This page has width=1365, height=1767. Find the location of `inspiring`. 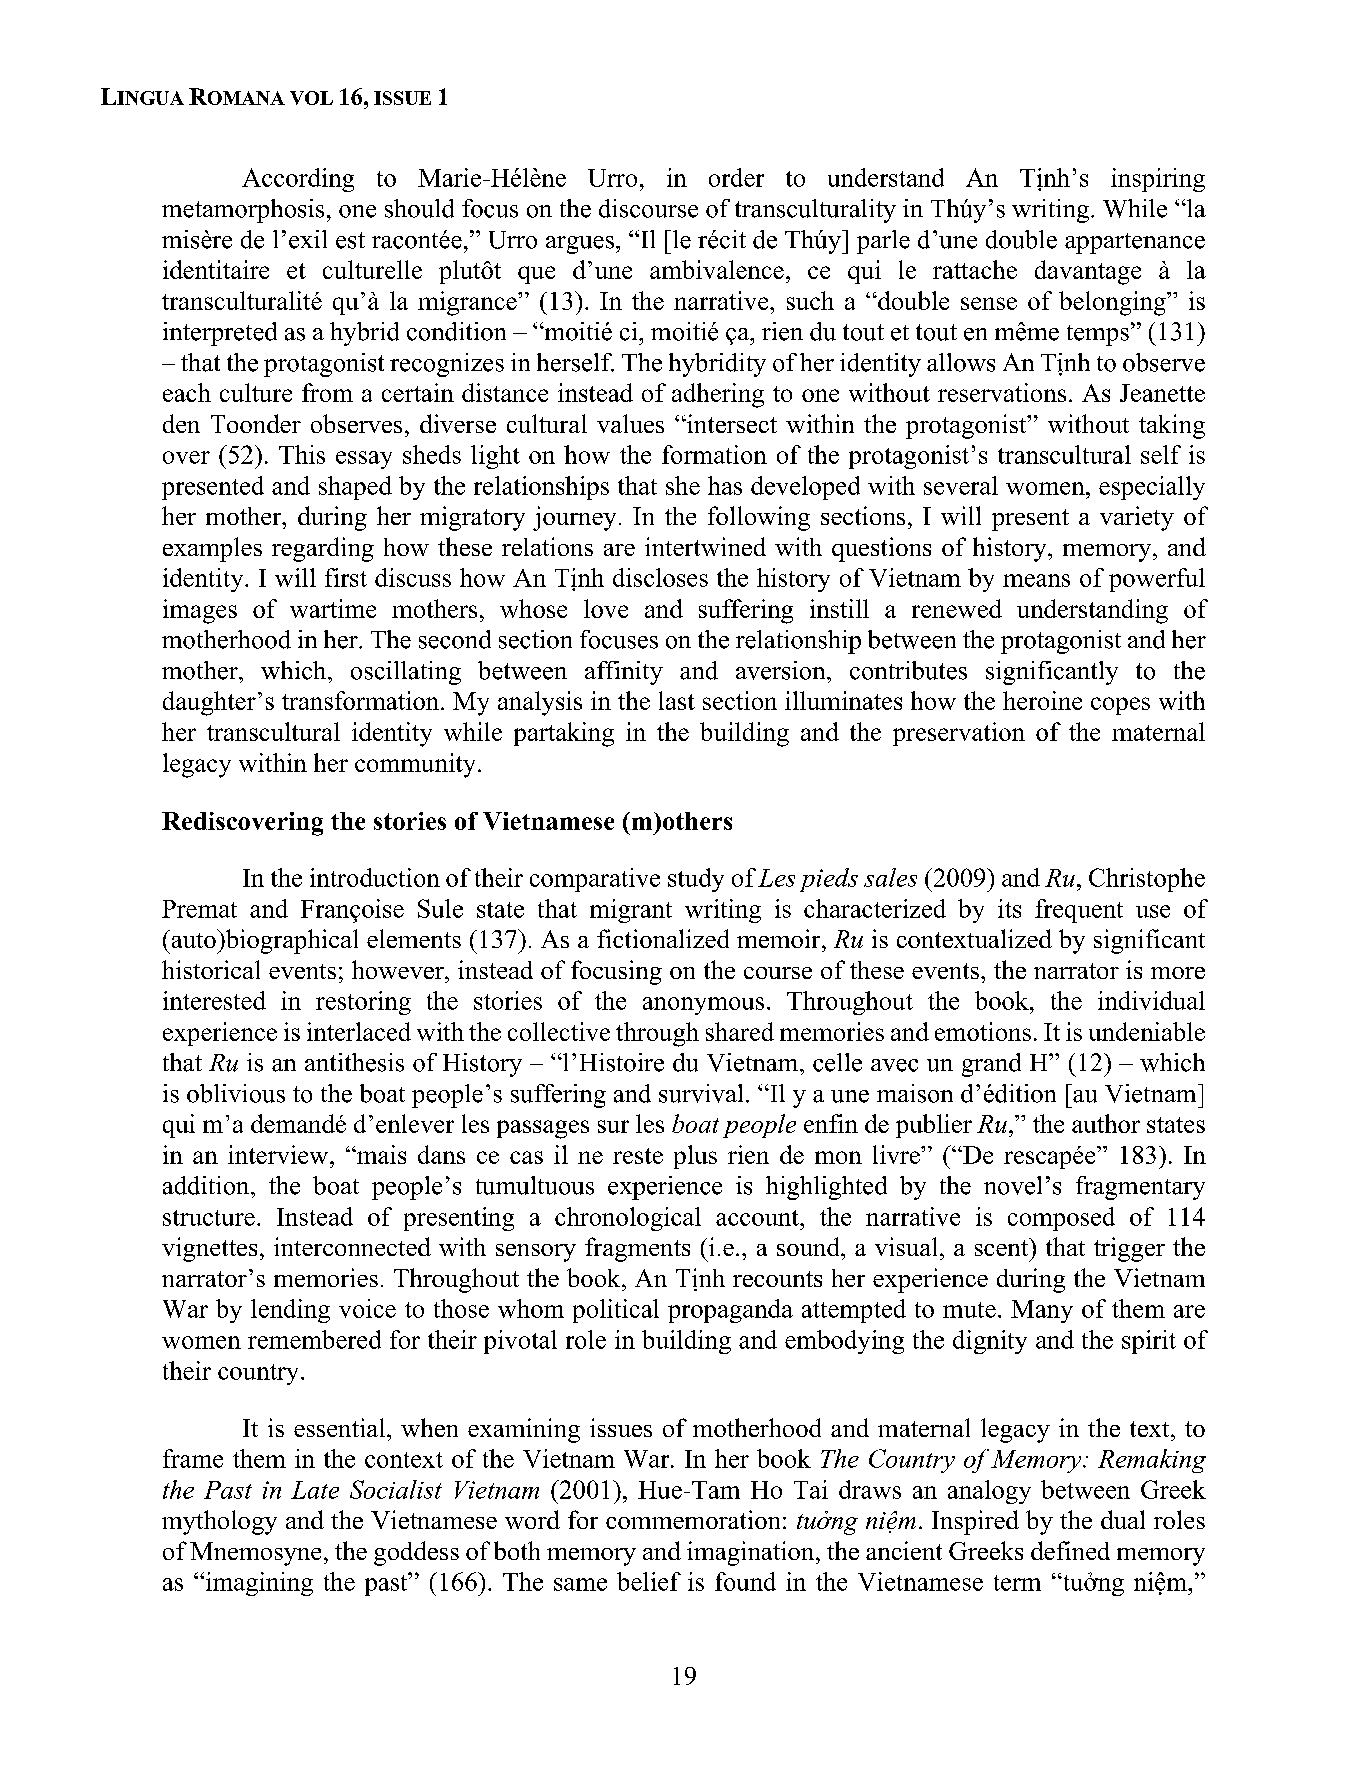

inspiring is located at coordinates (1158, 180).
